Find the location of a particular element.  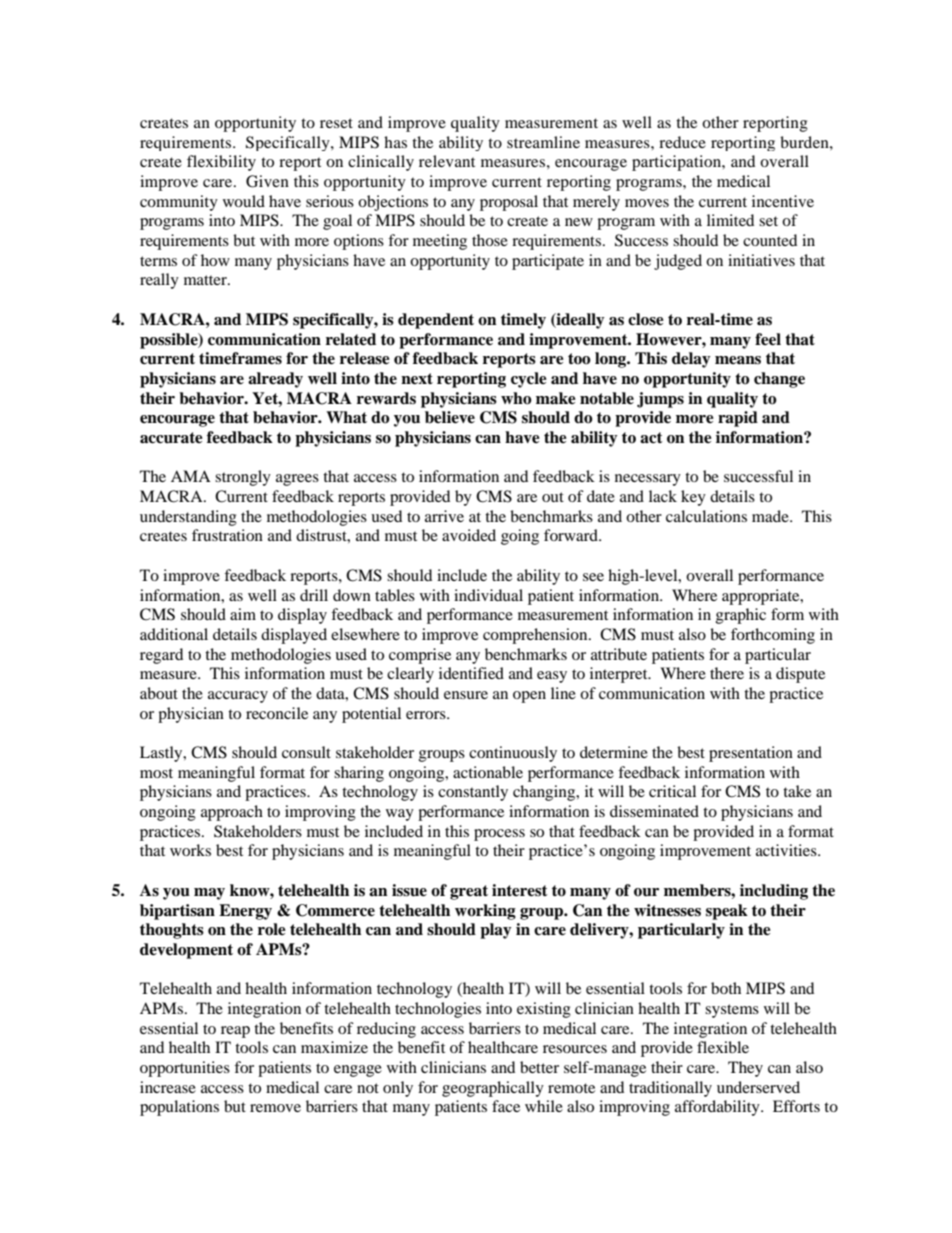

frustration is located at coordinates (227, 535).
